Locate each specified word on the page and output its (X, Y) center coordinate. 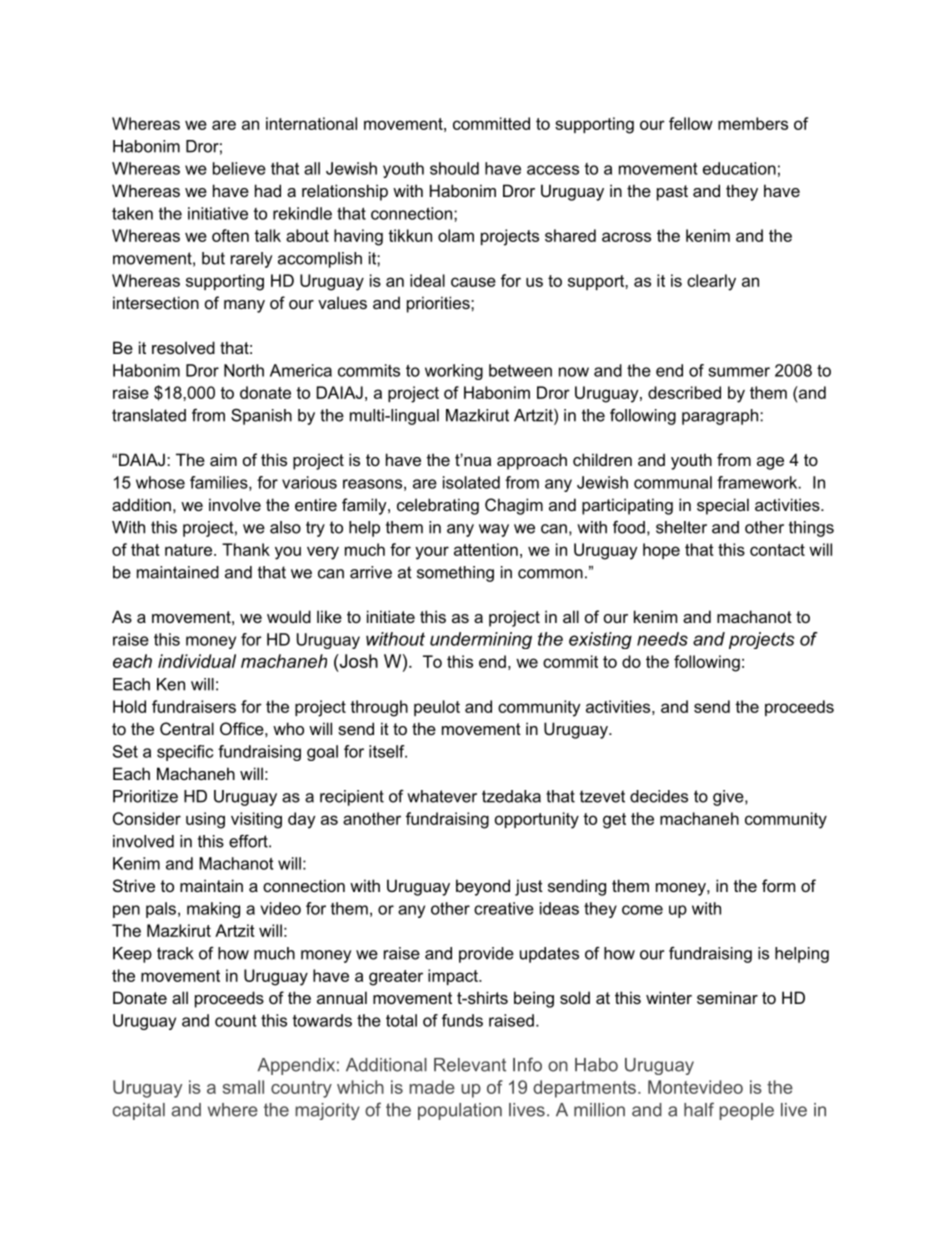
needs (662, 639)
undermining (481, 640)
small (243, 1087)
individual (197, 661)
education (739, 168)
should (454, 168)
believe (239, 168)
